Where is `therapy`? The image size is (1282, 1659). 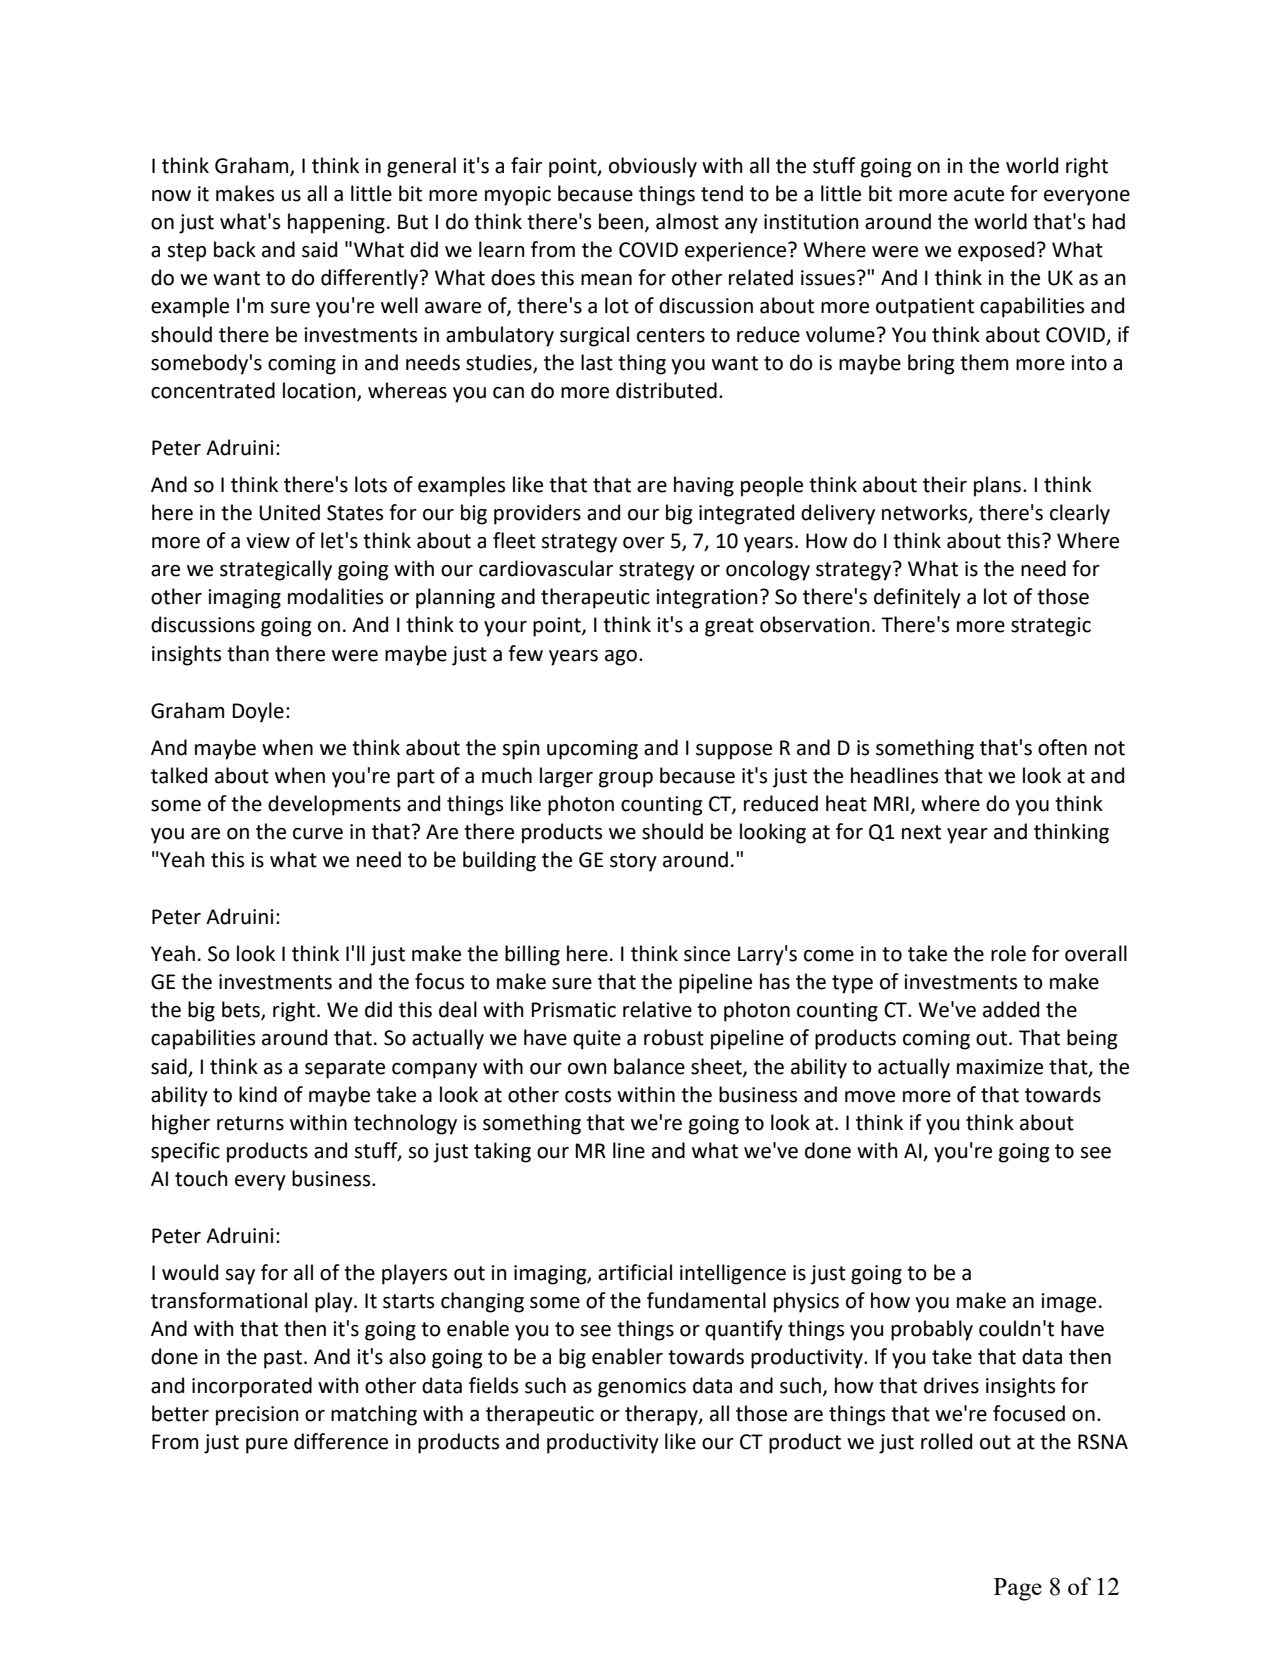
therapy is located at coordinates (662, 1415).
